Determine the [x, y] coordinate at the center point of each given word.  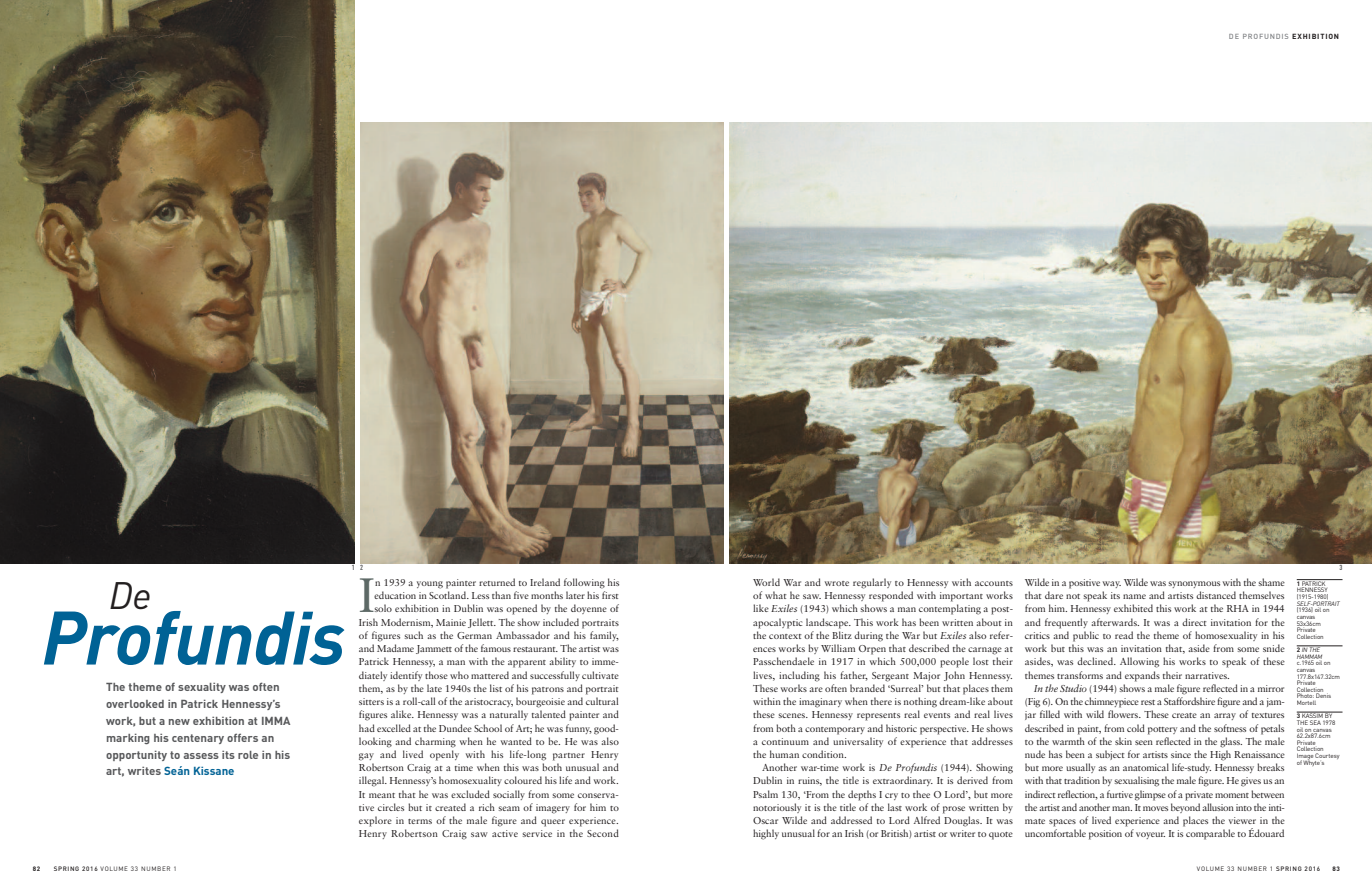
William [838, 648]
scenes [792, 715]
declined [1096, 661]
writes [144, 771]
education [395, 595]
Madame [395, 648]
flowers [1124, 714]
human [784, 754]
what [776, 595]
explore [375, 821]
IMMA [276, 721]
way [1112, 584]
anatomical [1146, 767]
